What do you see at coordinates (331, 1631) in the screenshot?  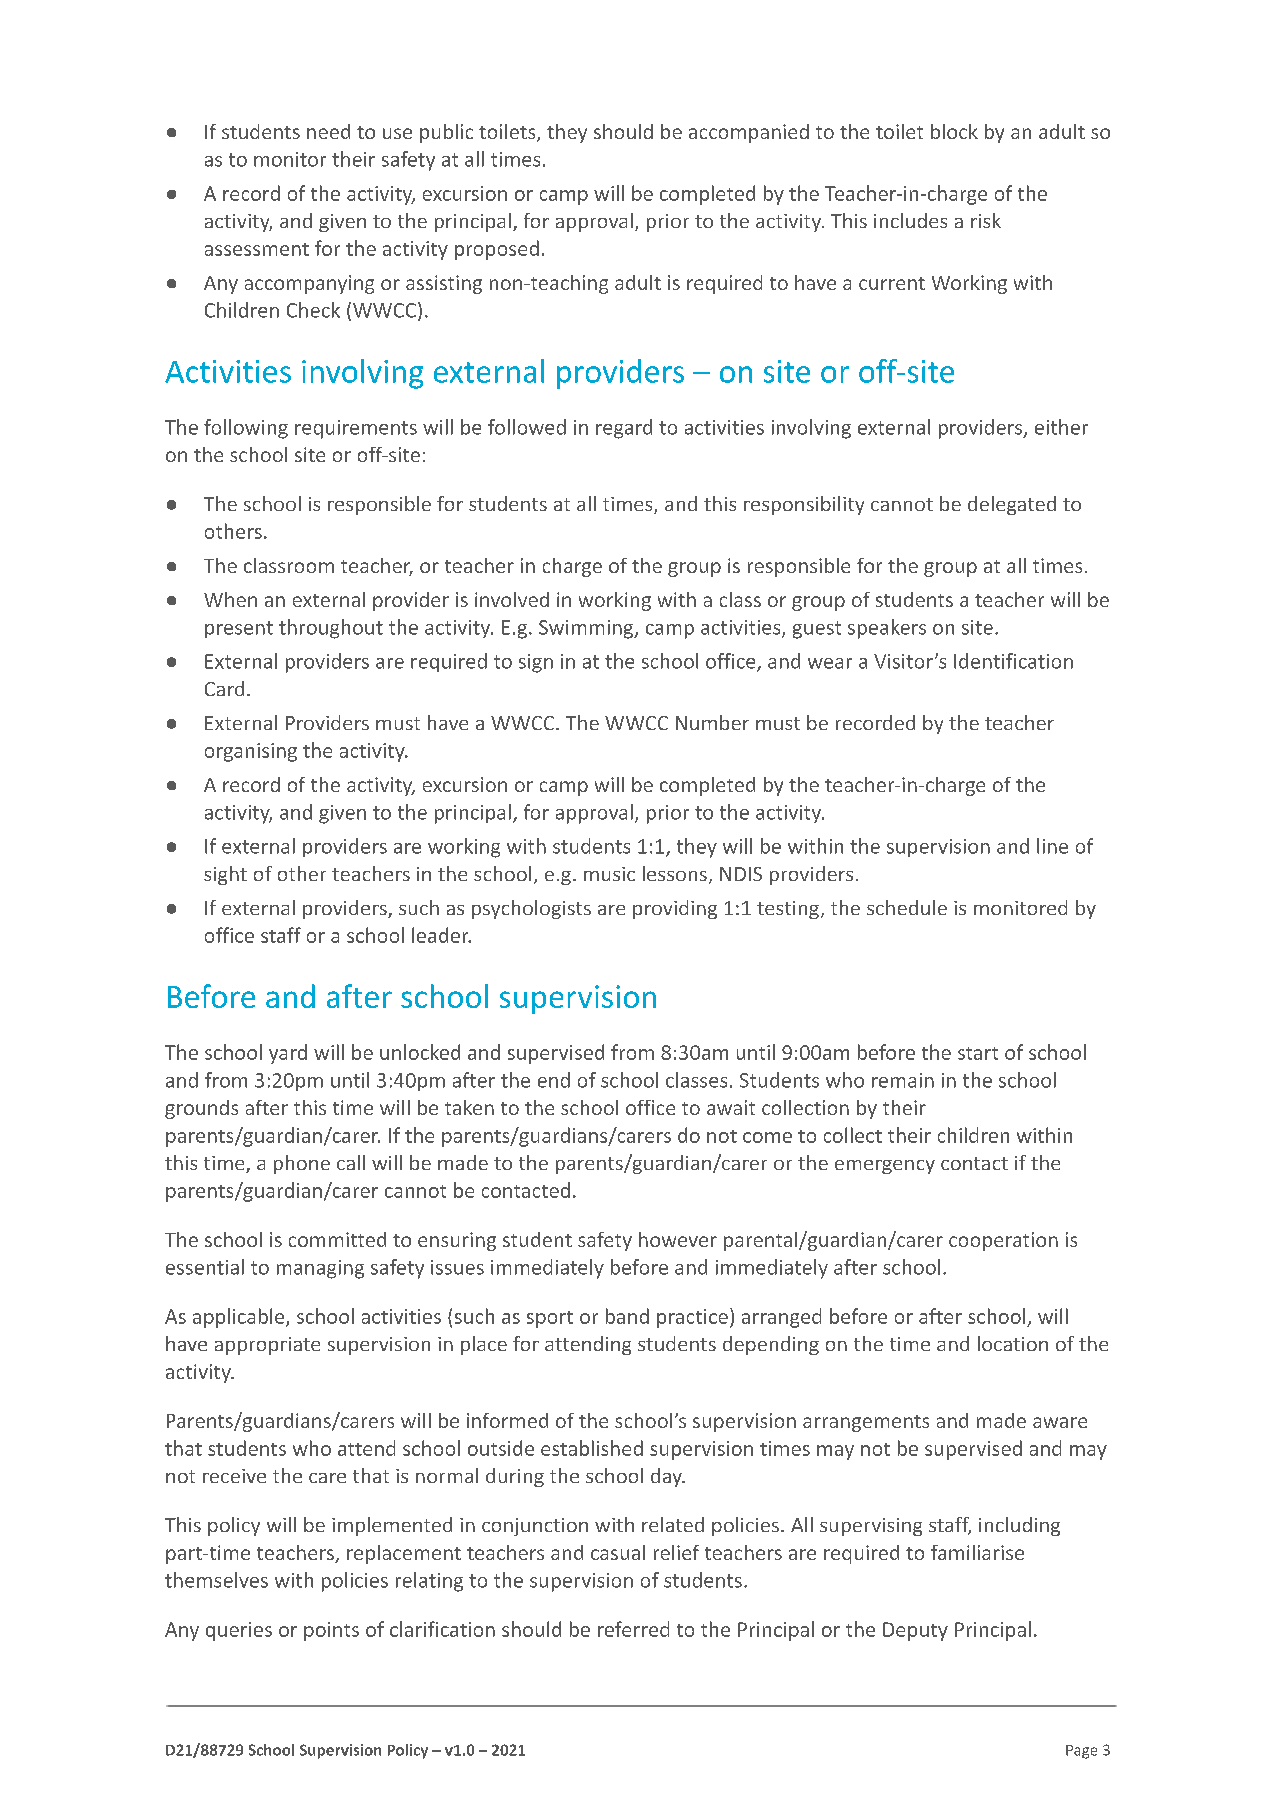 I see `points` at bounding box center [331, 1631].
